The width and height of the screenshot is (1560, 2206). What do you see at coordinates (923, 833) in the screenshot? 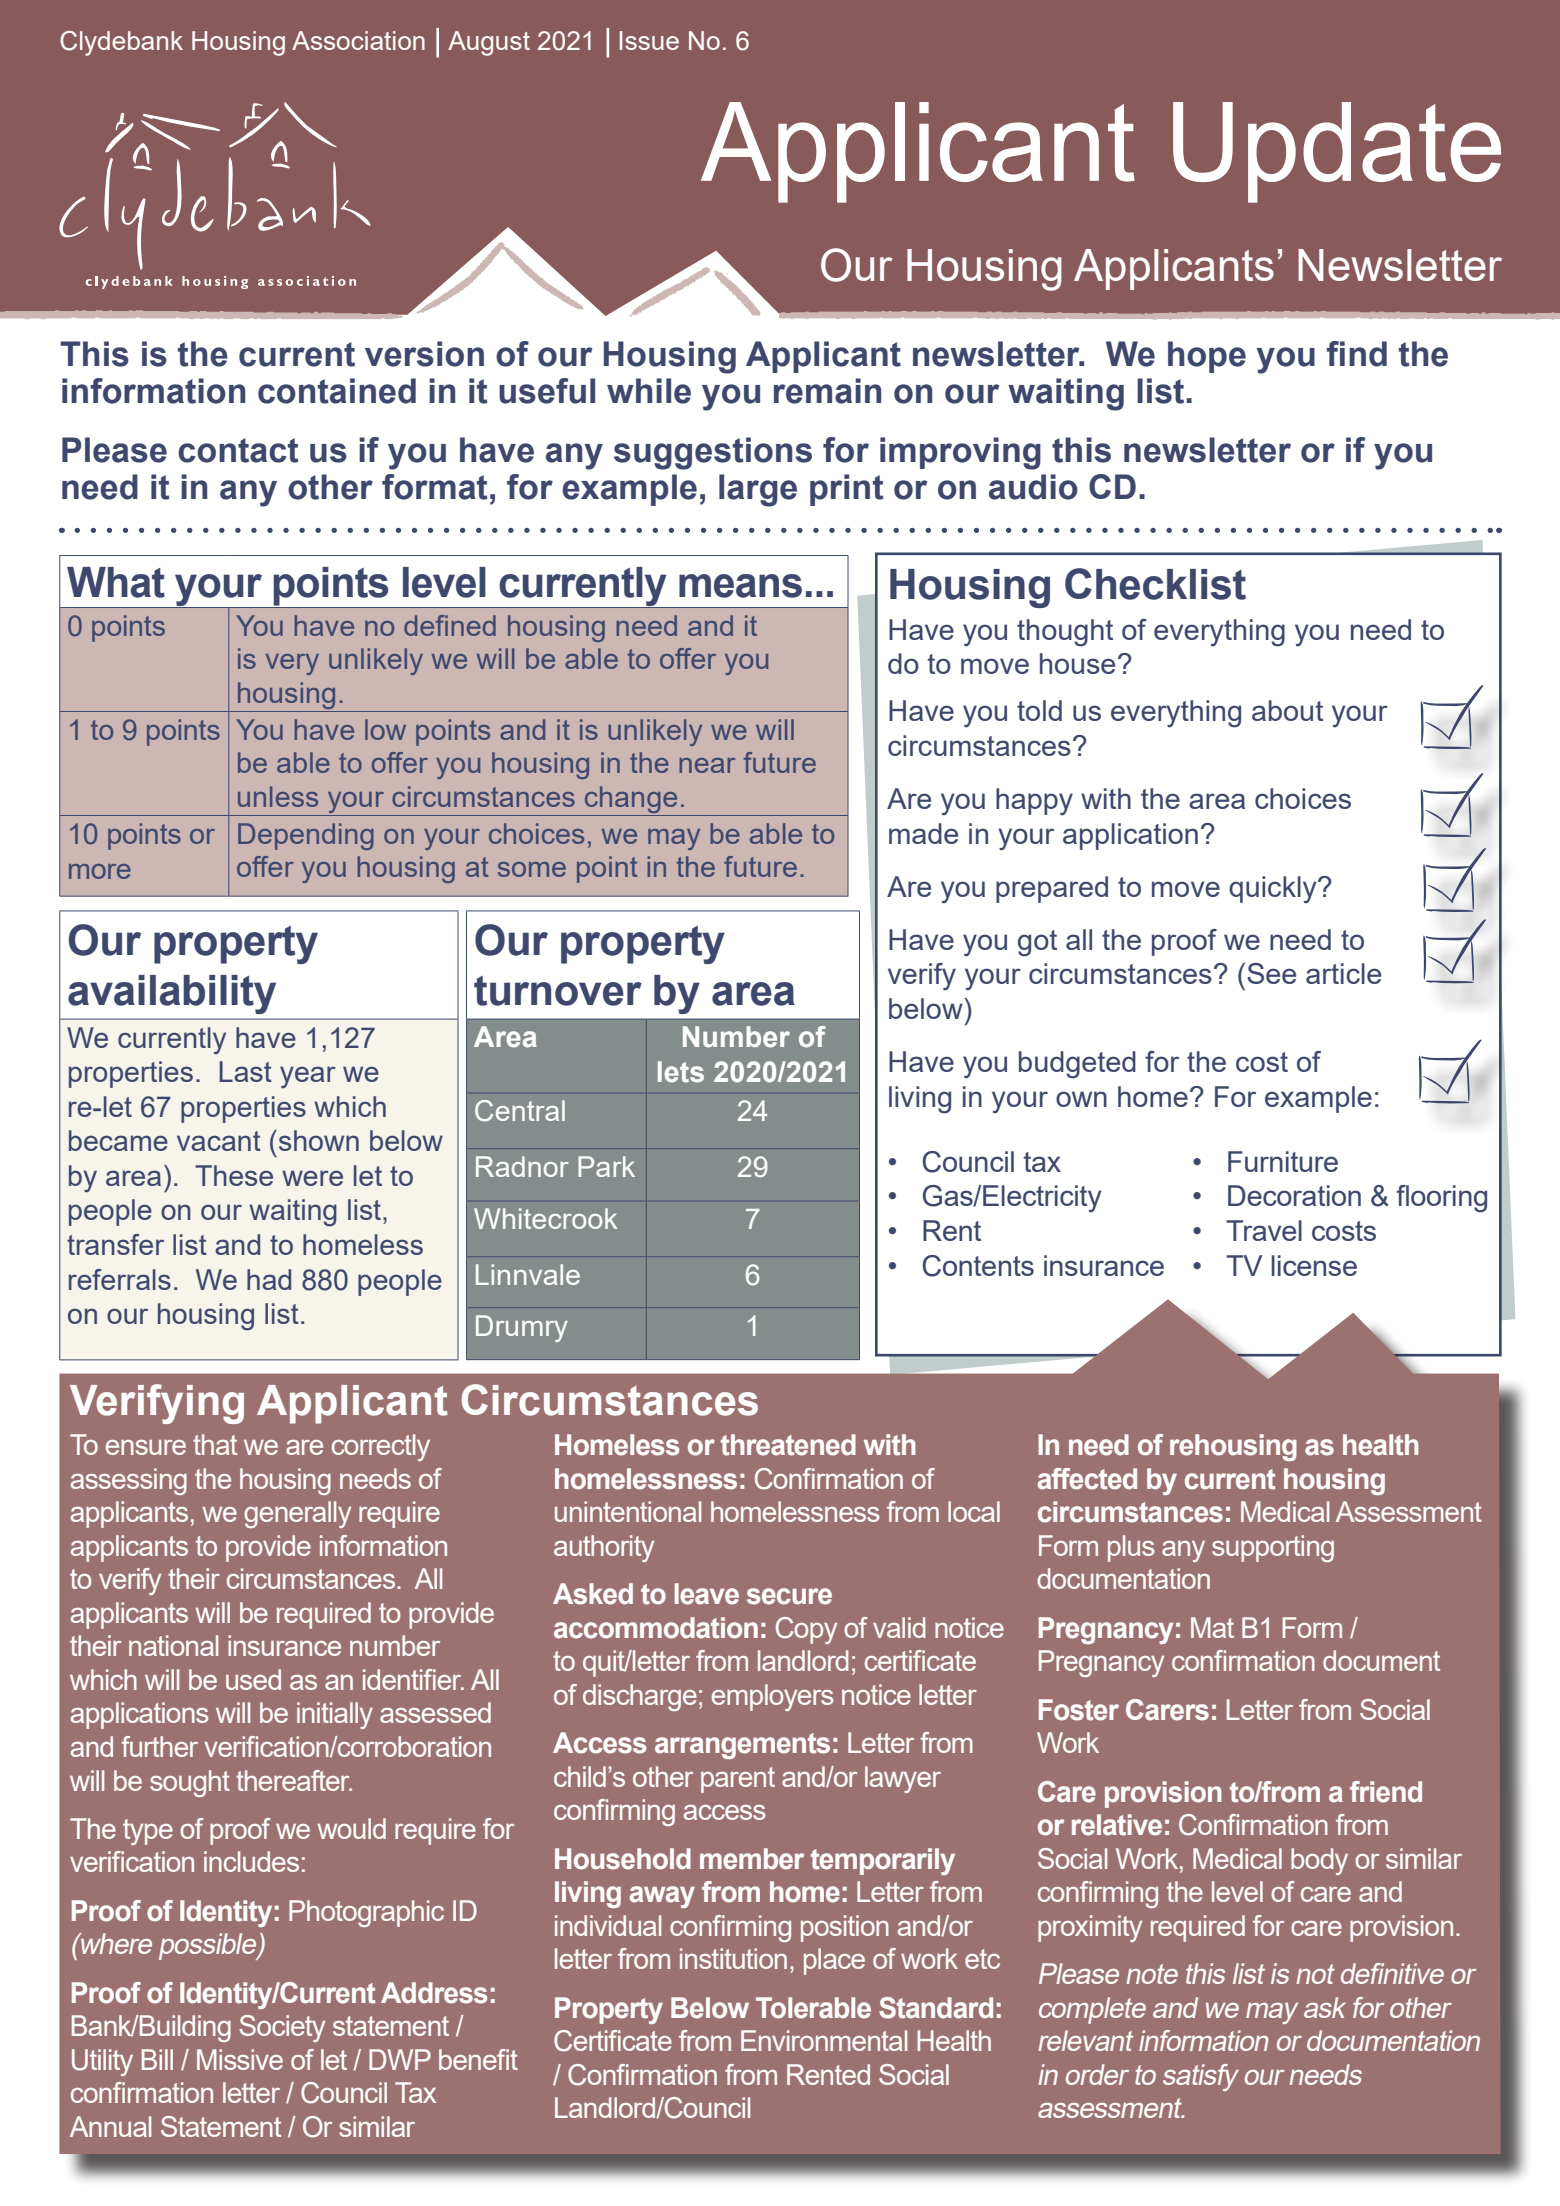
I see `made` at bounding box center [923, 833].
